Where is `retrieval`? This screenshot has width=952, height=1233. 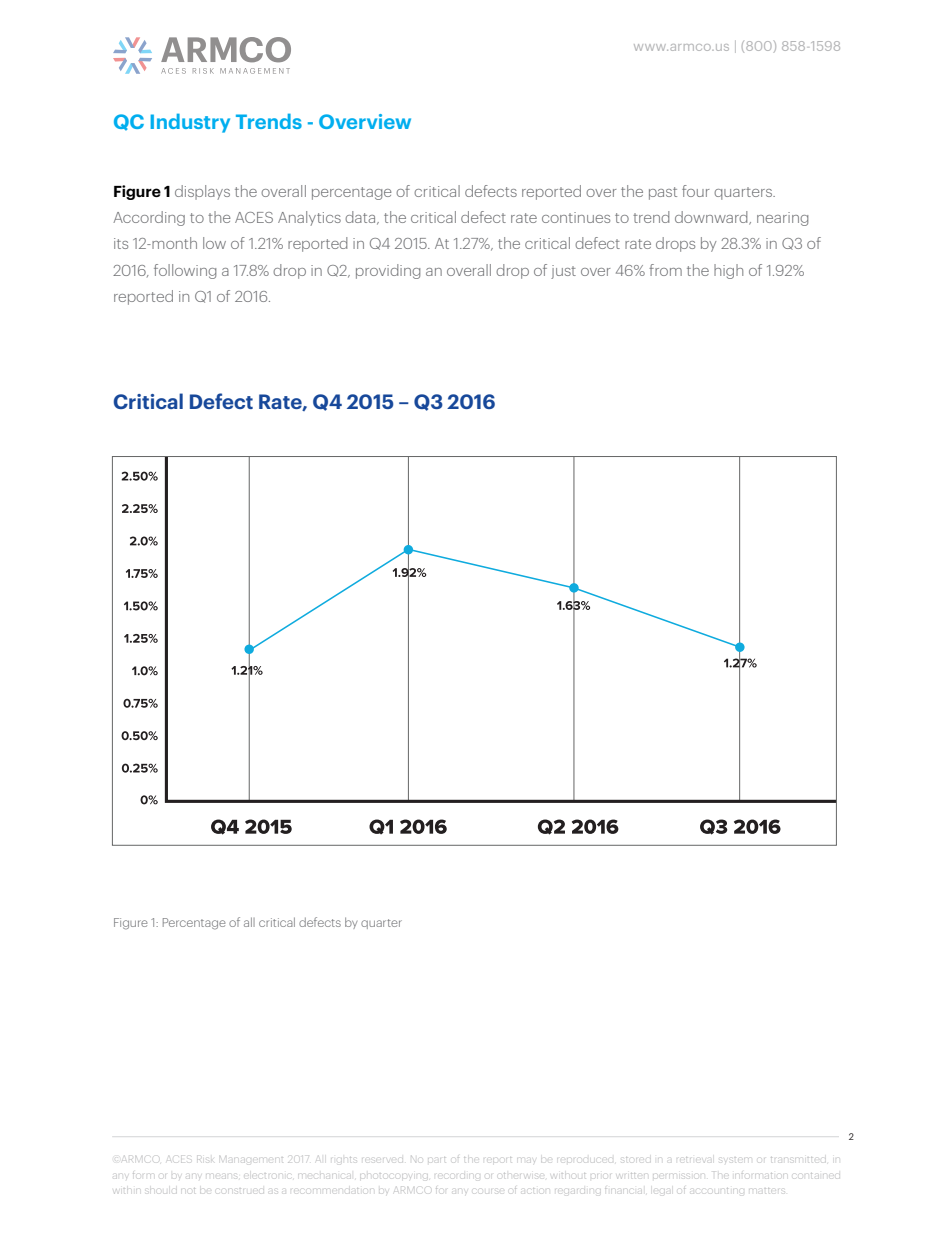
retrieval is located at coordinates (695, 1160).
